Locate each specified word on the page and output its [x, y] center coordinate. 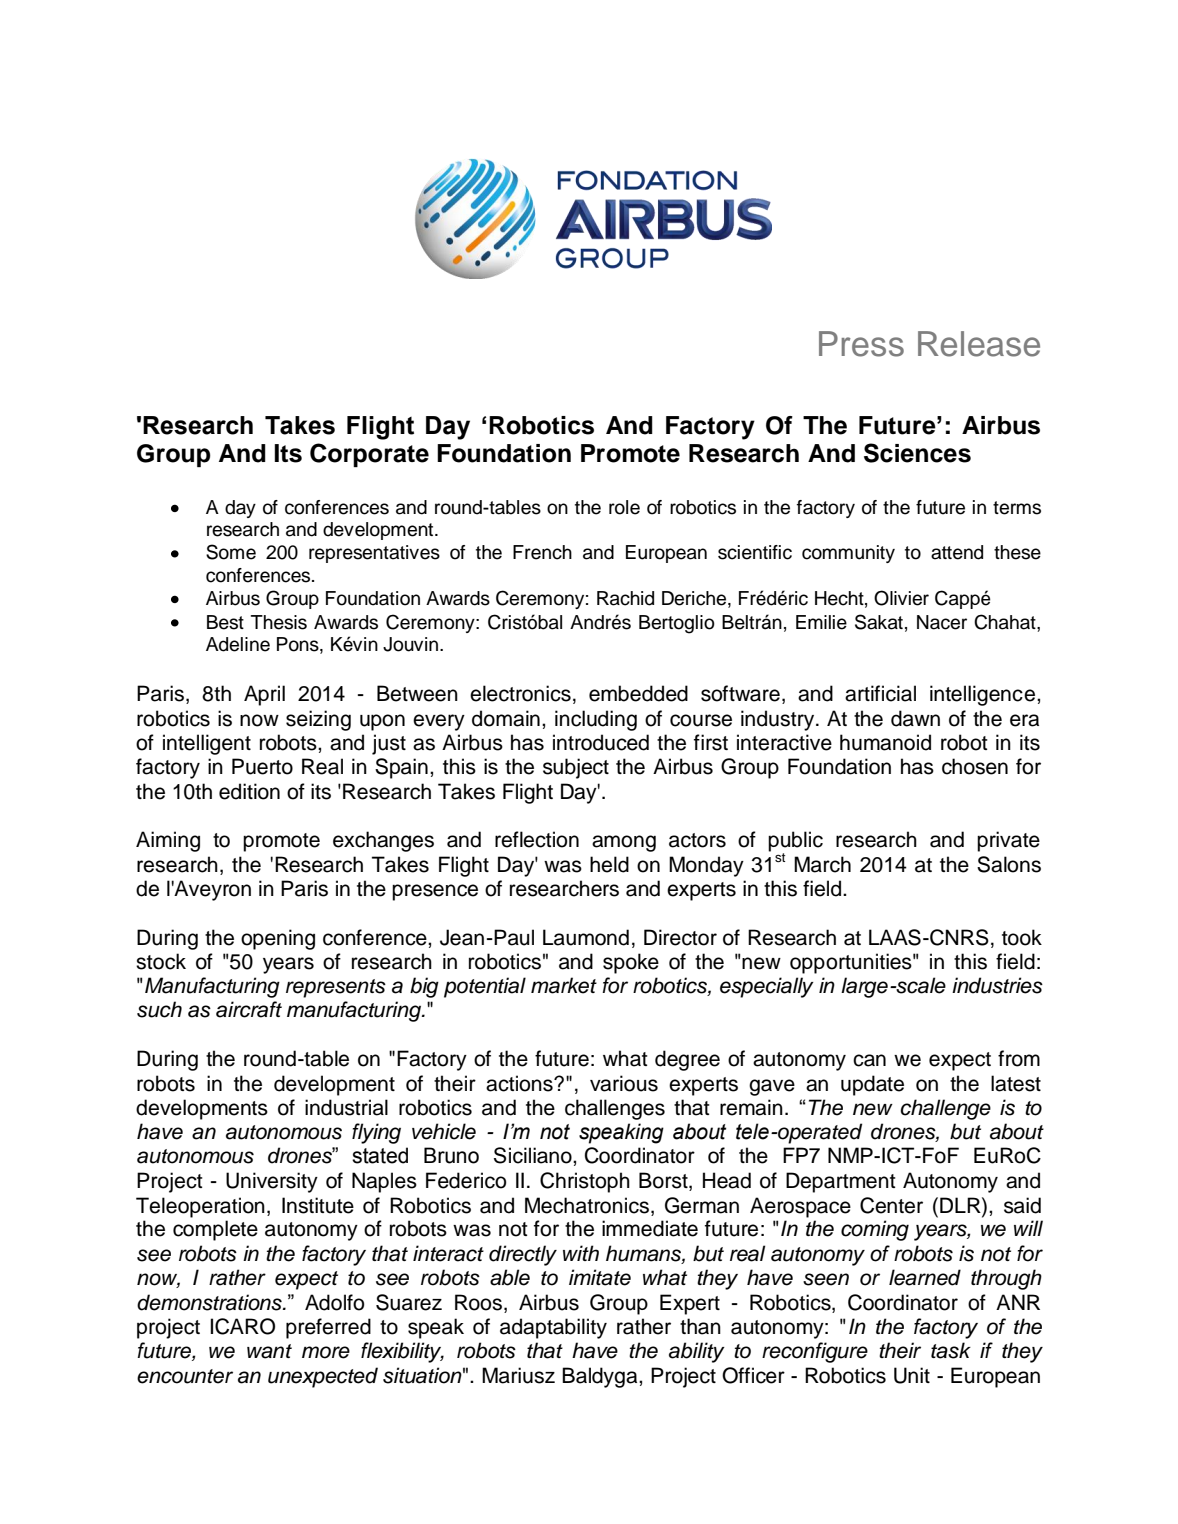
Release [979, 344]
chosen [975, 766]
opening [278, 939]
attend [957, 552]
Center [891, 1205]
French [542, 552]
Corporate [369, 455]
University [272, 1182]
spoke [631, 963]
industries [997, 985]
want [269, 1351]
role [624, 507]
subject [576, 768]
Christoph [585, 1182]
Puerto [262, 766]
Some [231, 552]
